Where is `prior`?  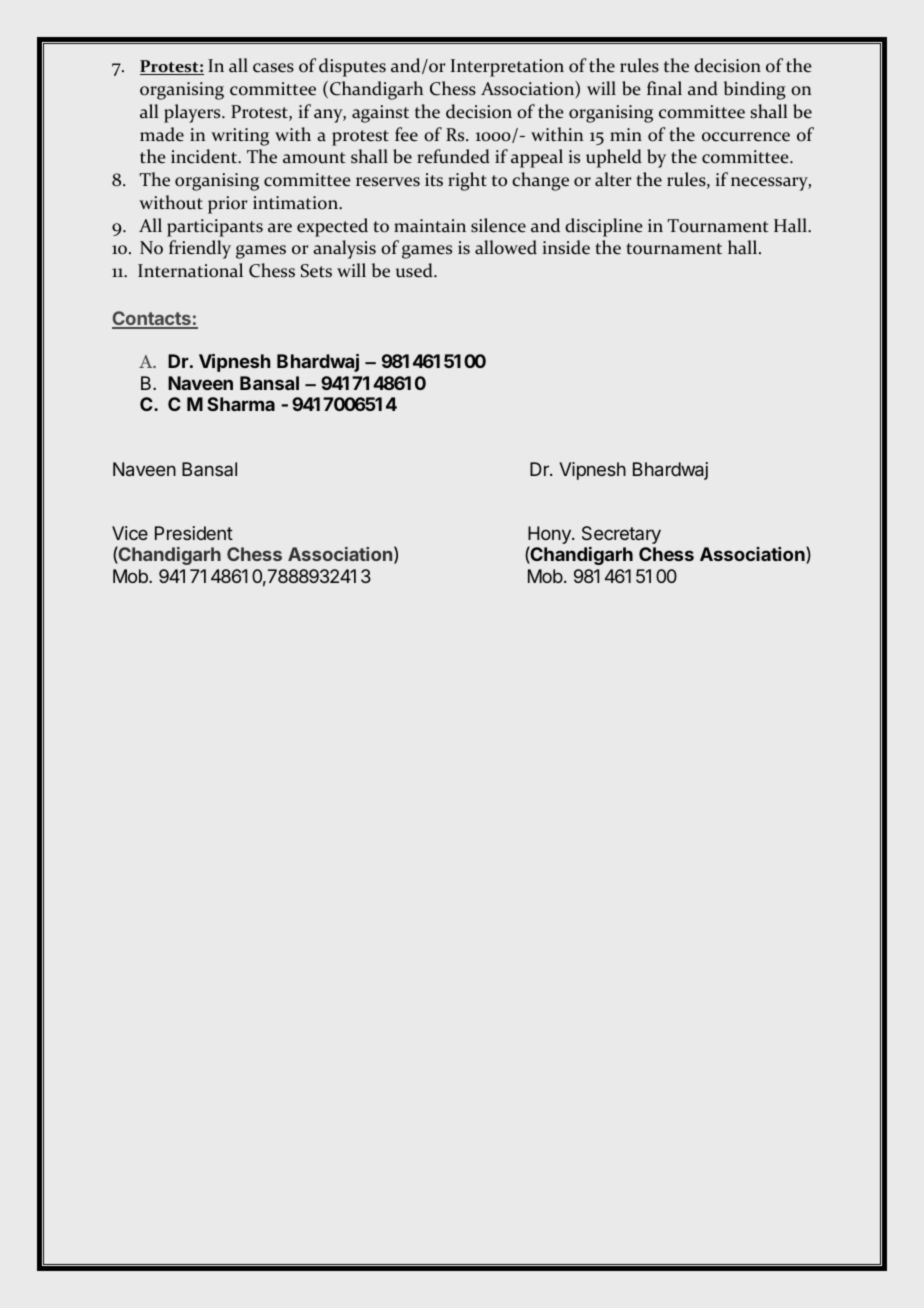 prior is located at coordinates (227, 205).
